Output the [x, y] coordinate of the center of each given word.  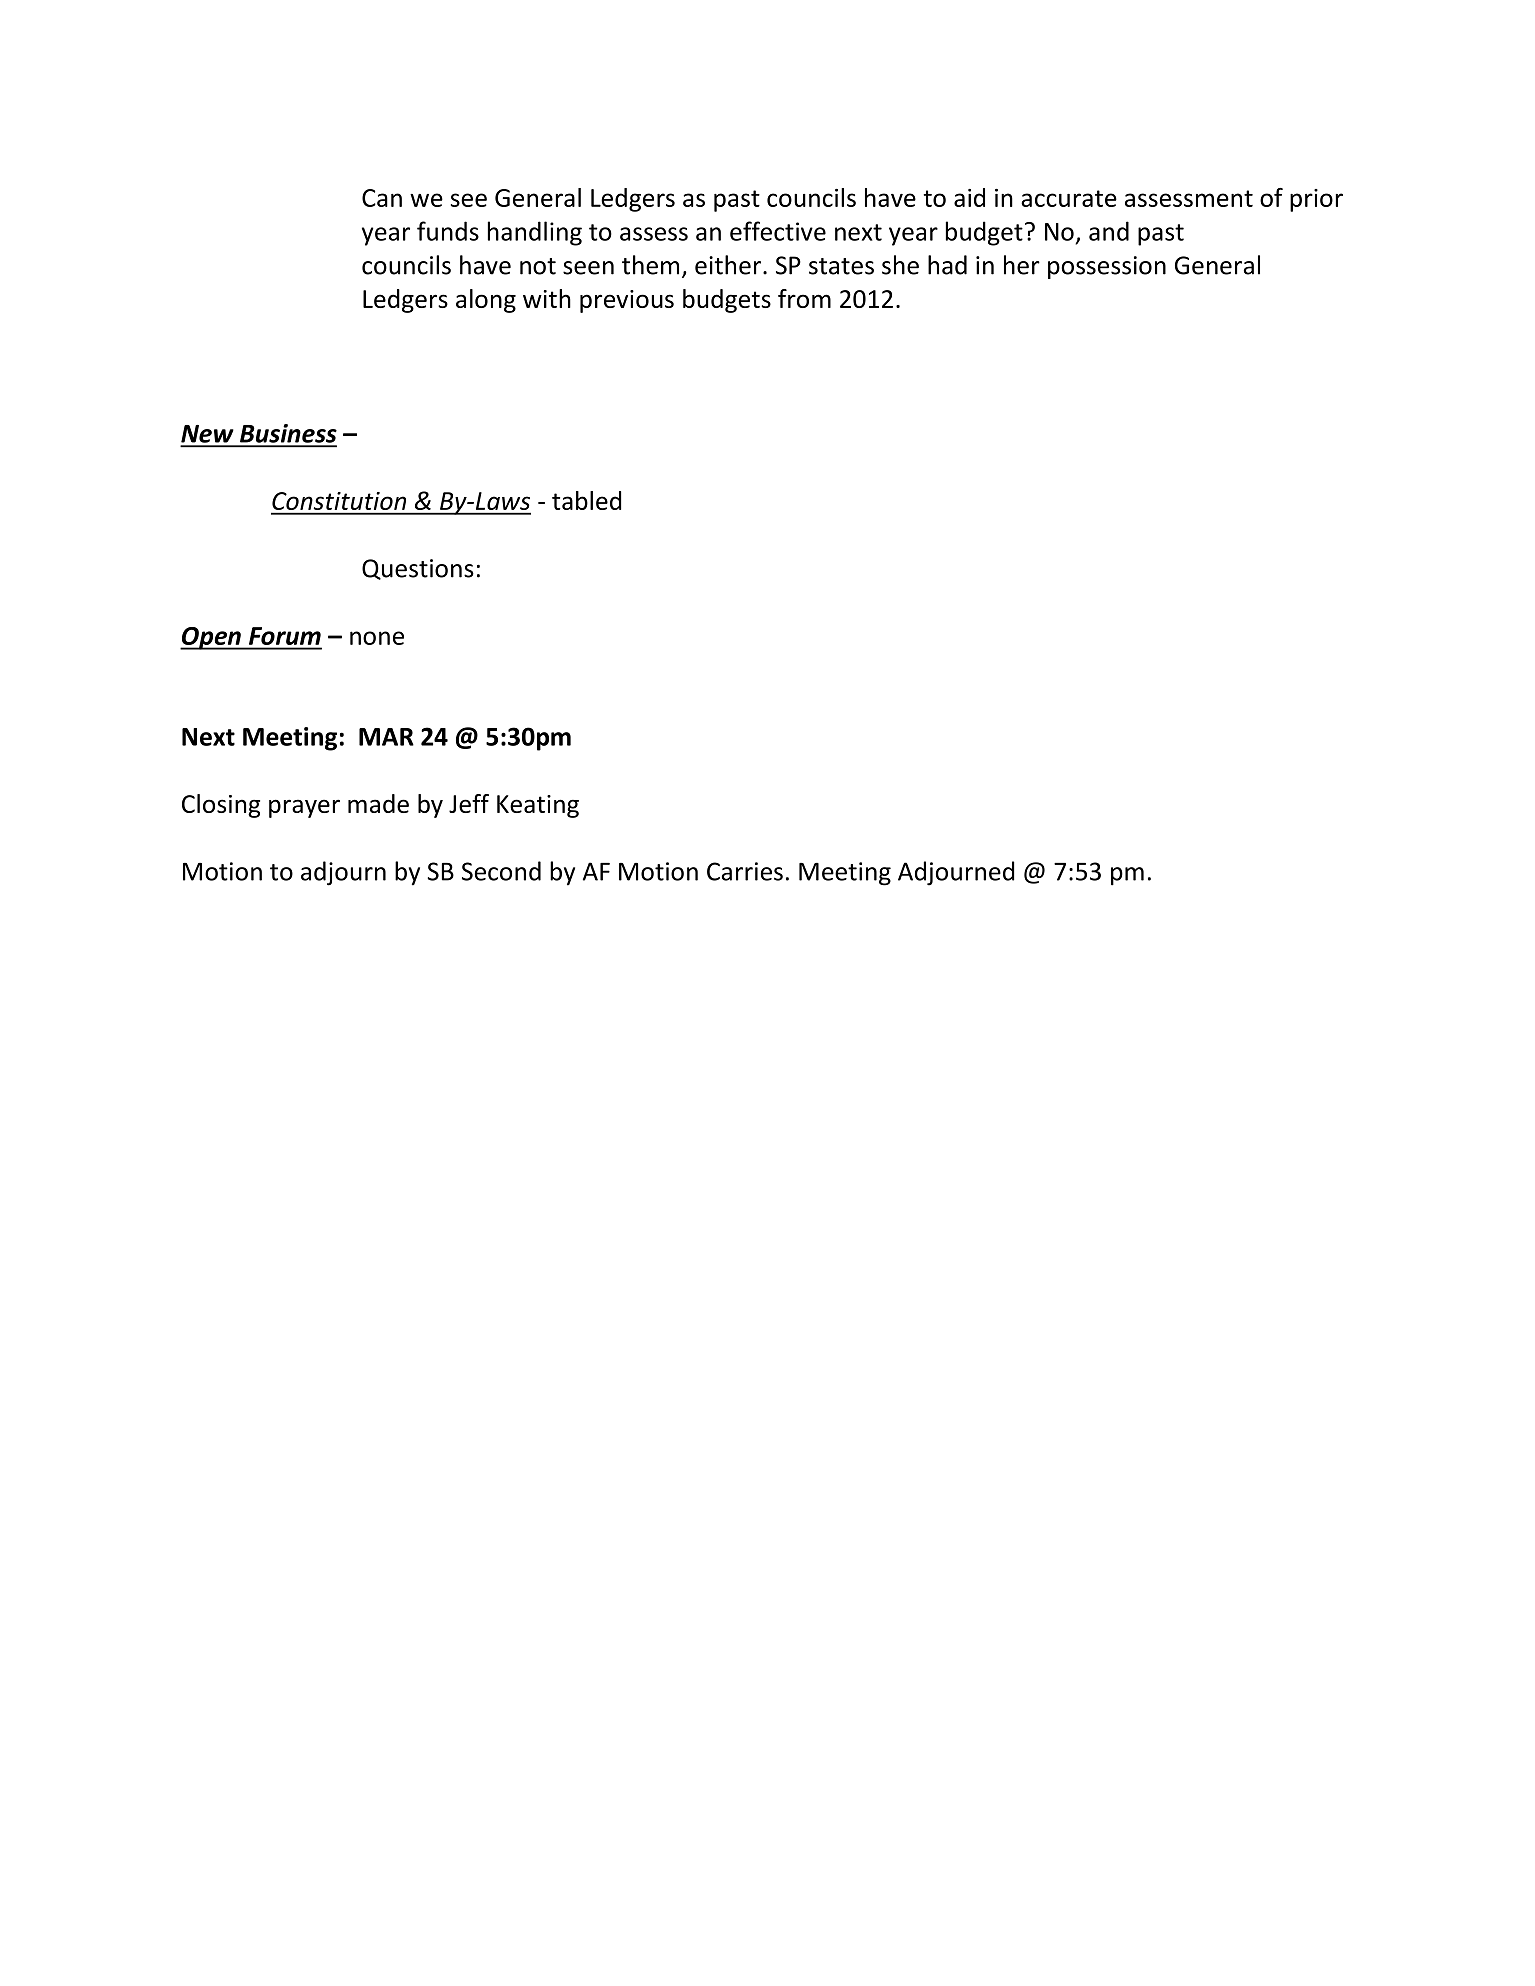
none [377, 638]
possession [1107, 267]
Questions [418, 569]
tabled [586, 500]
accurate [1069, 198]
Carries [745, 871]
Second [501, 871]
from [804, 298]
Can [382, 198]
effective [778, 231]
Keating [538, 806]
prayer [304, 808]
